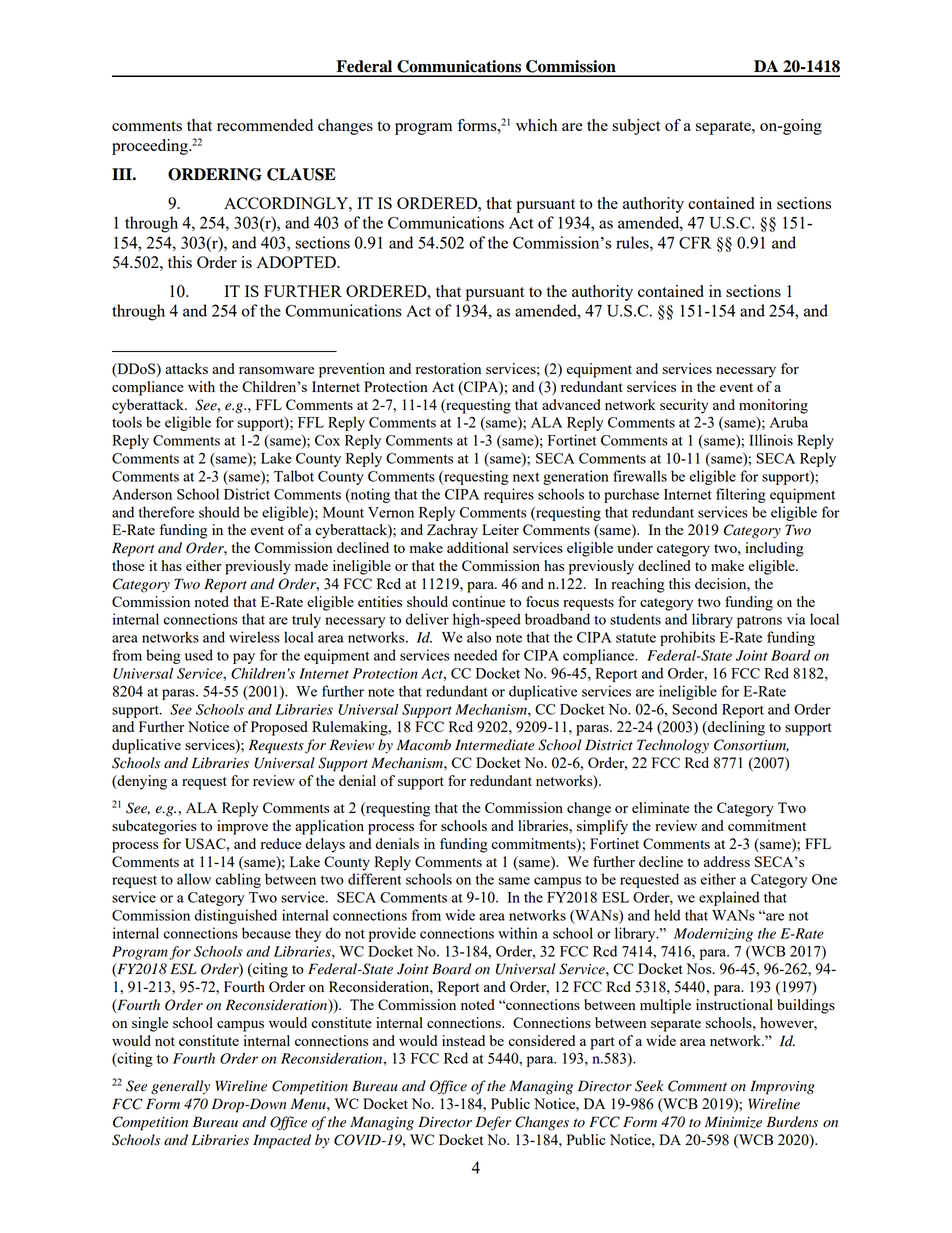 Image resolution: width=952 pixels, height=1233 pixels. I want to click on address, so click(727, 861).
